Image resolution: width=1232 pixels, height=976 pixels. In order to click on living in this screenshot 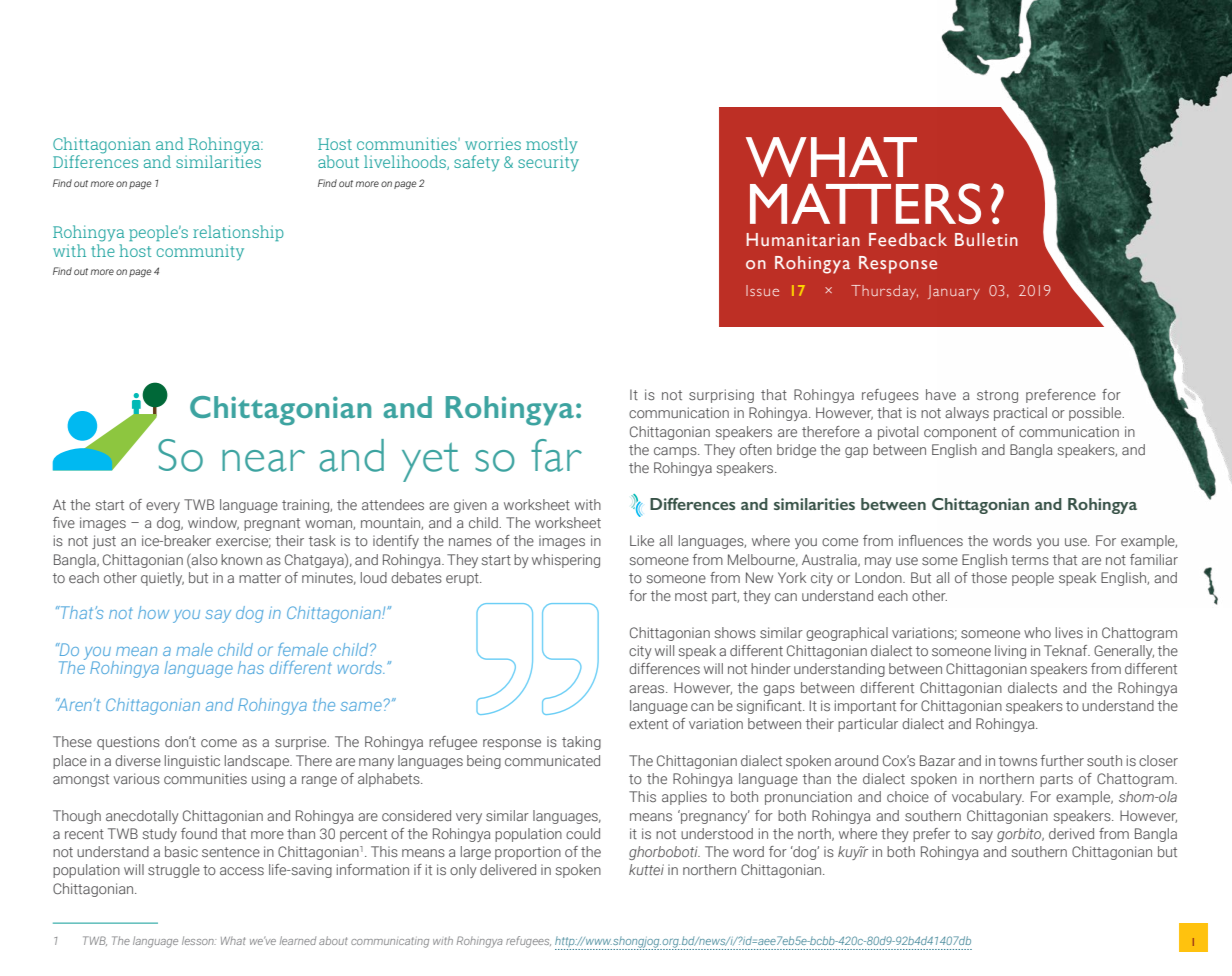, I will do `click(1010, 652)`.
